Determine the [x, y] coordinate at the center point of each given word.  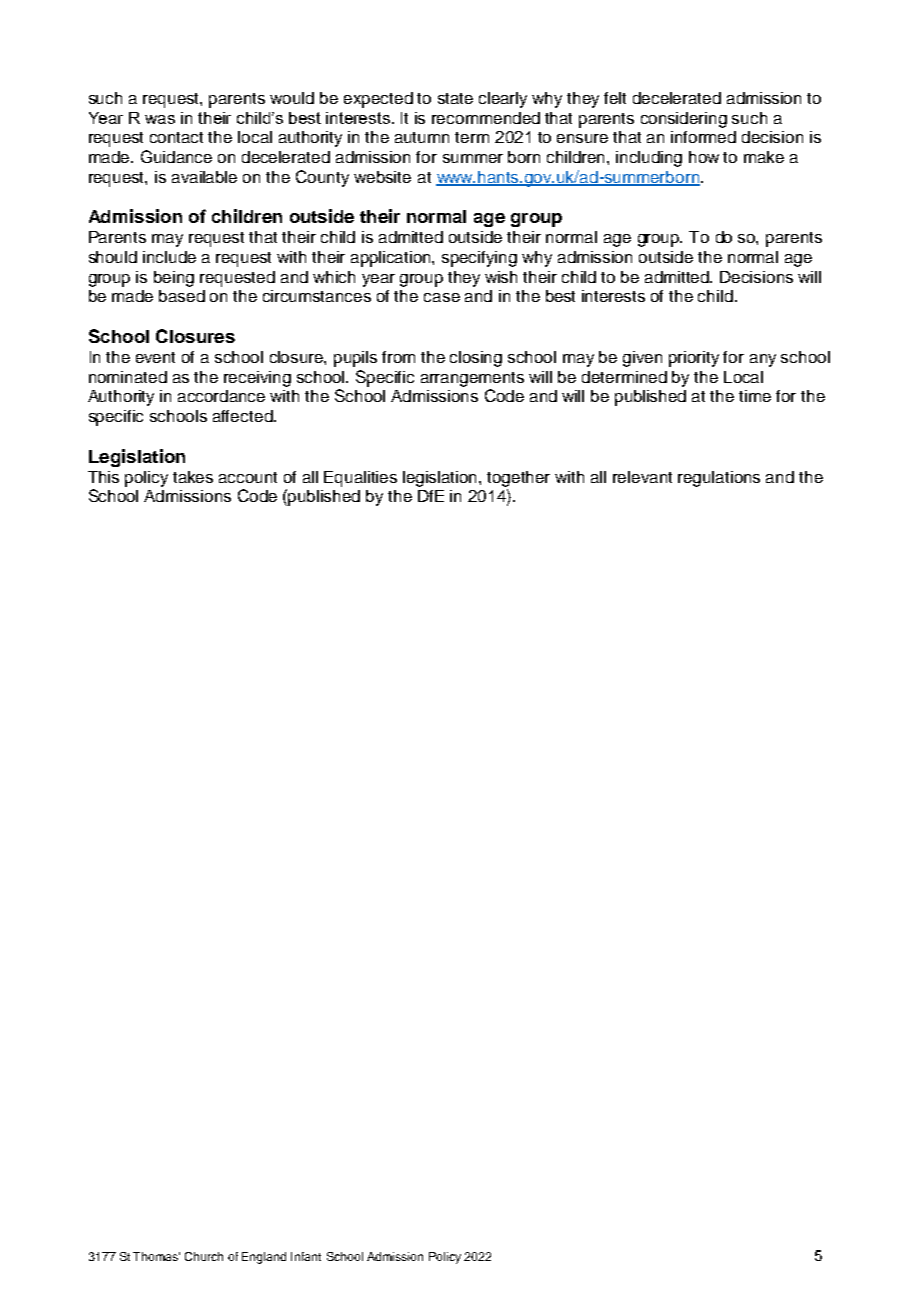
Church [204, 1256]
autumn [422, 137]
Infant [306, 1256]
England [264, 1258]
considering [684, 120]
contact [176, 137]
